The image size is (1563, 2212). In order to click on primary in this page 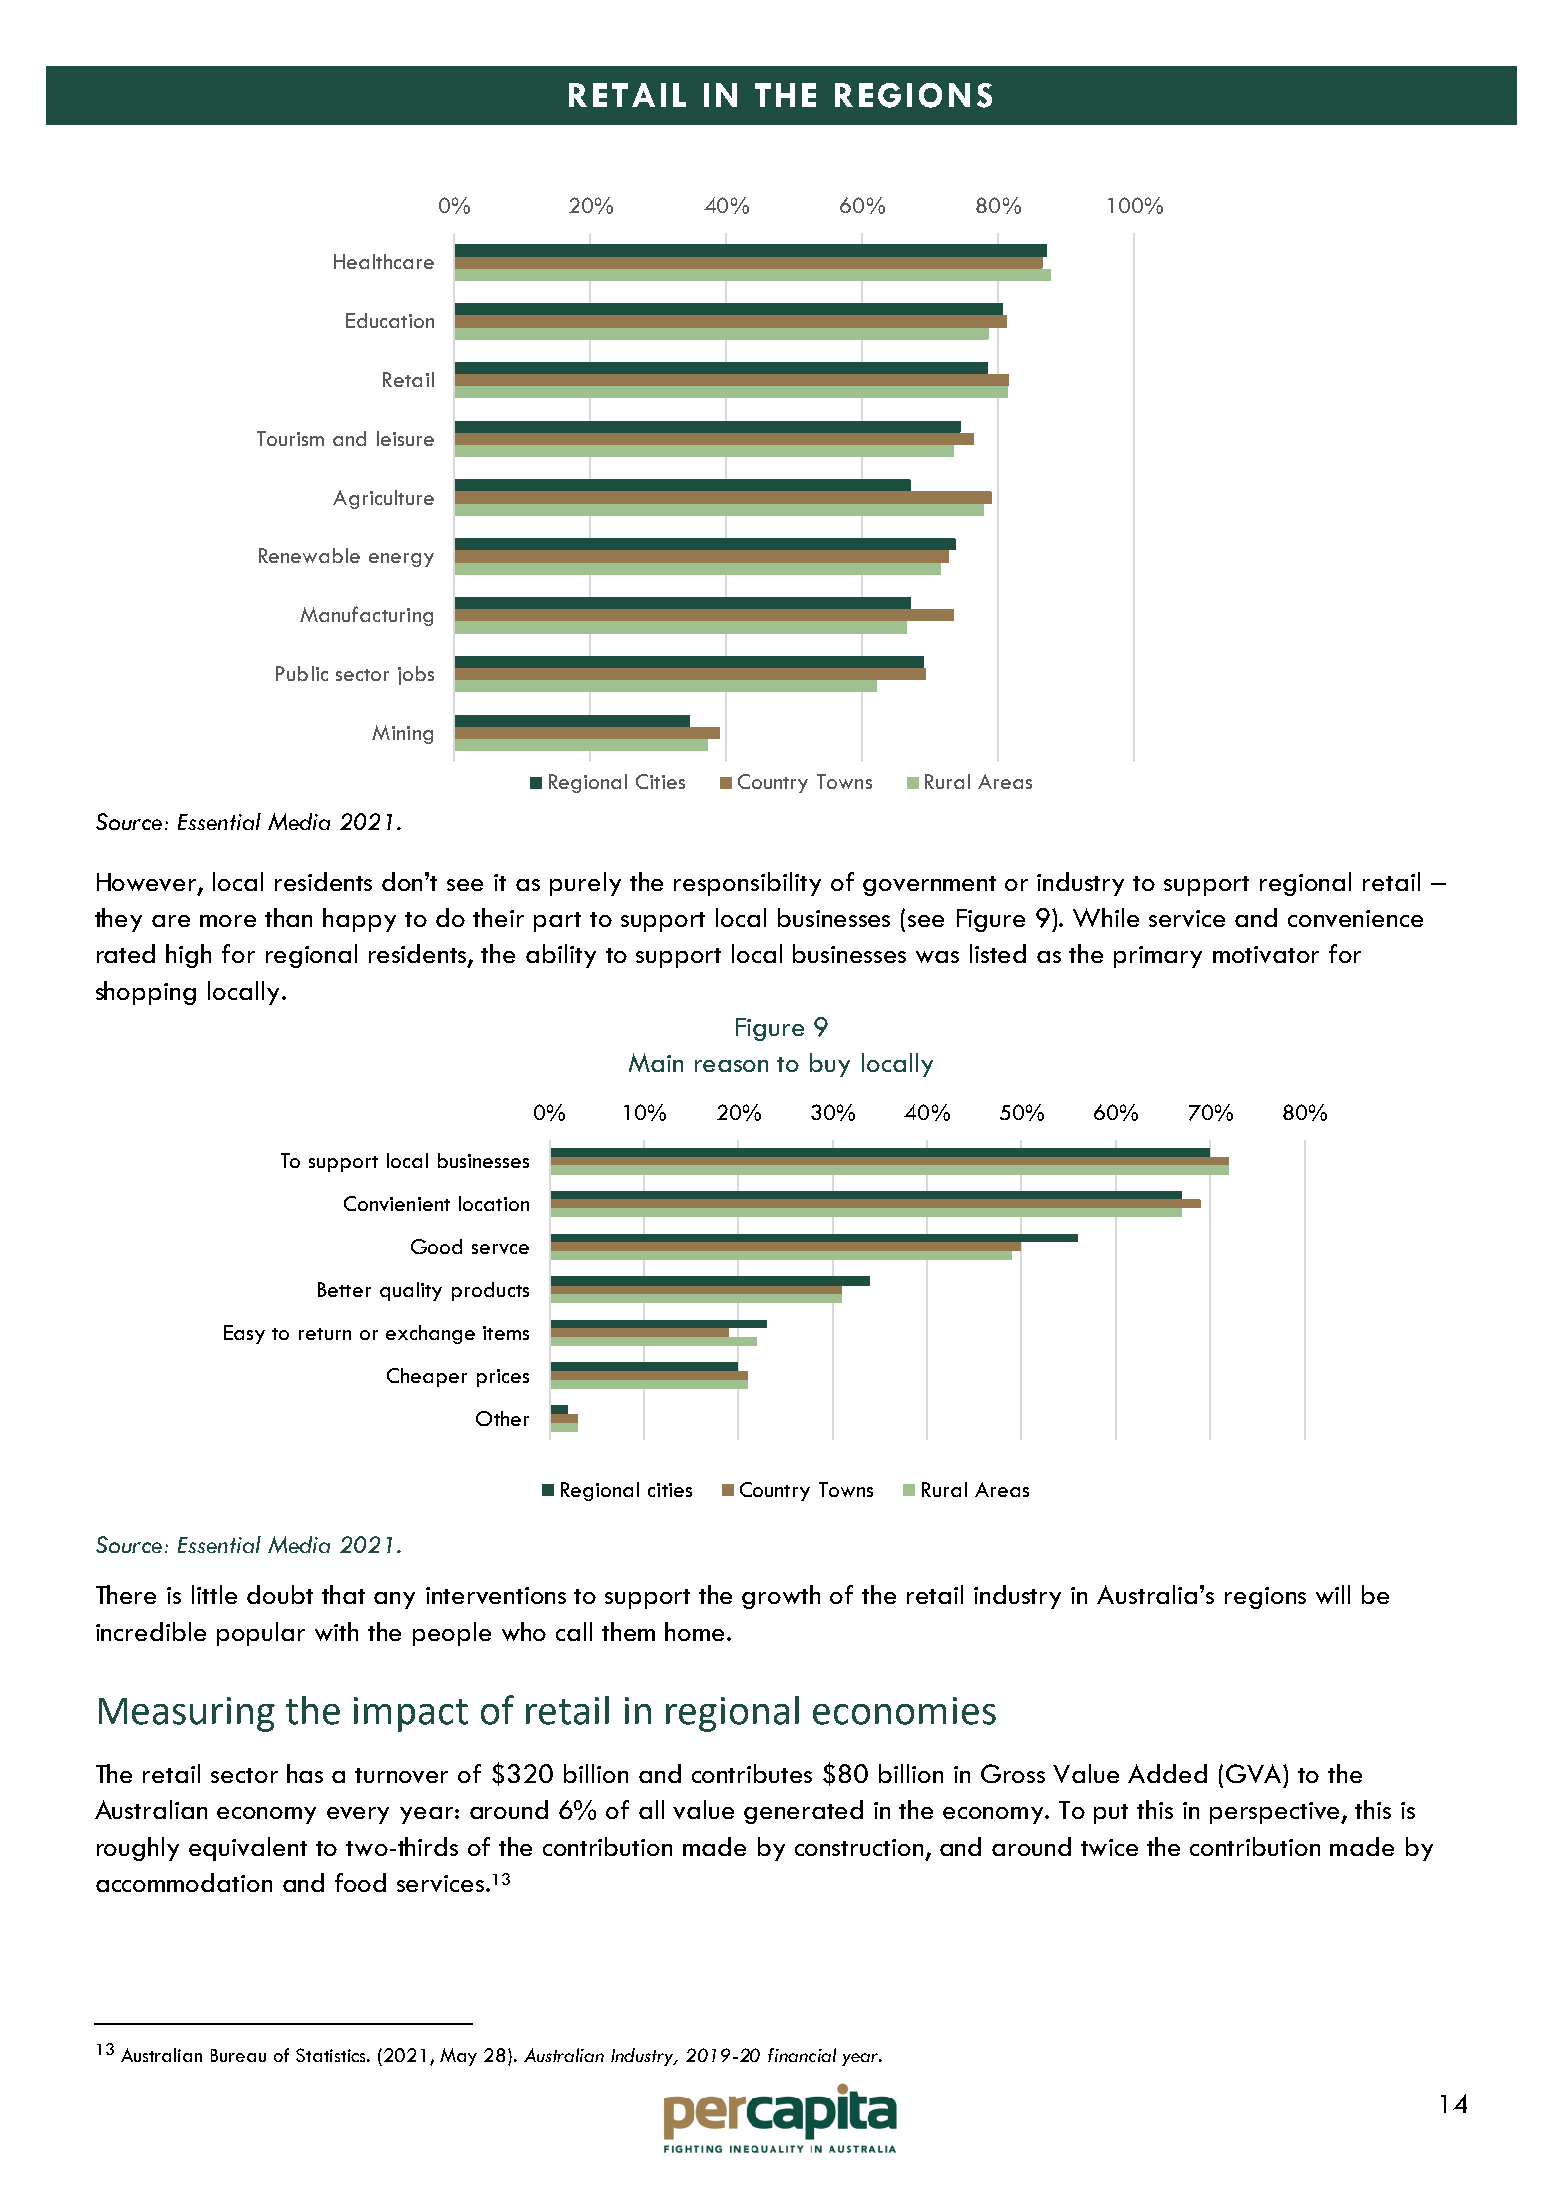, I will do `click(1158, 957)`.
